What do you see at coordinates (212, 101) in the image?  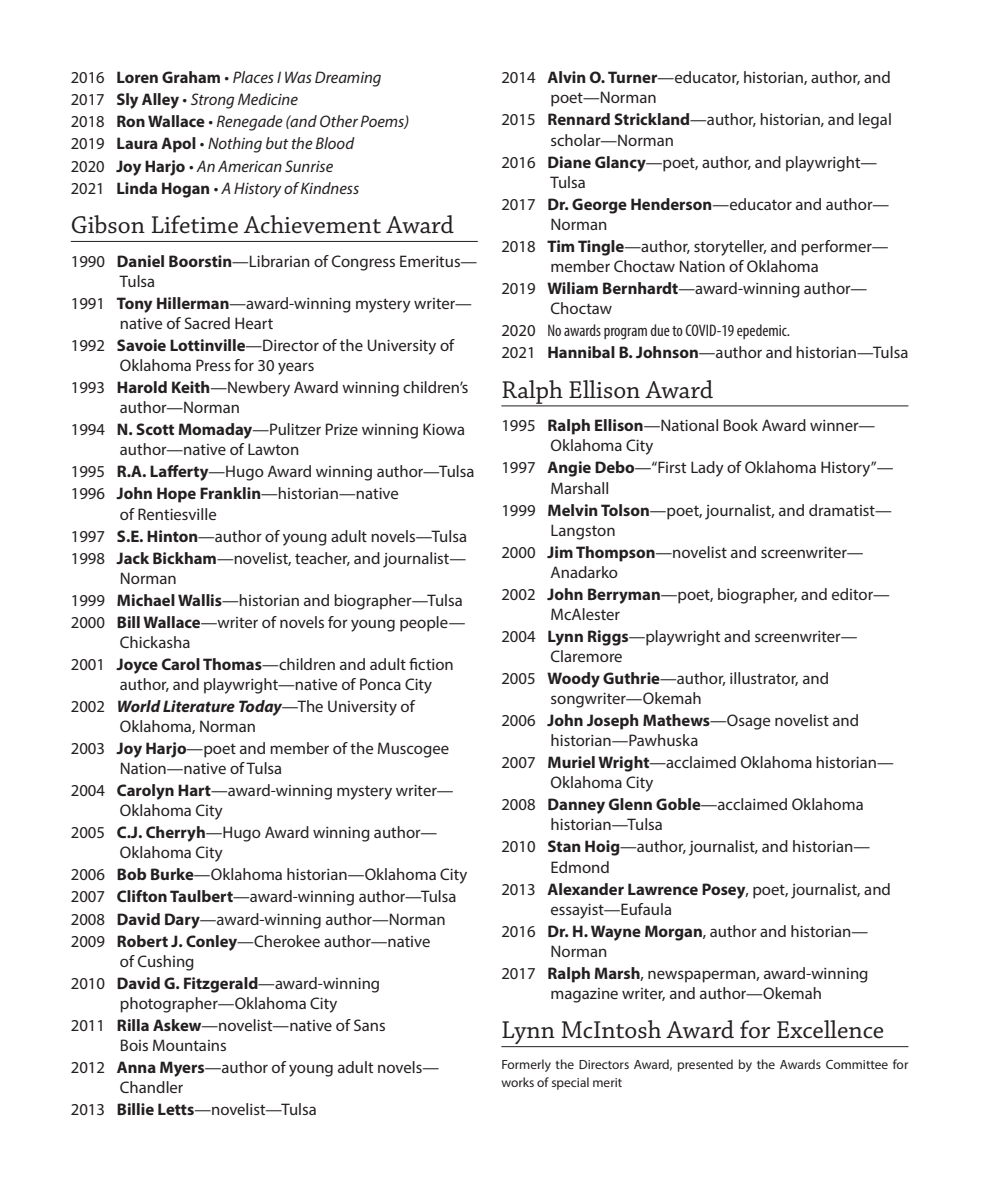 I see `Strong` at bounding box center [212, 101].
